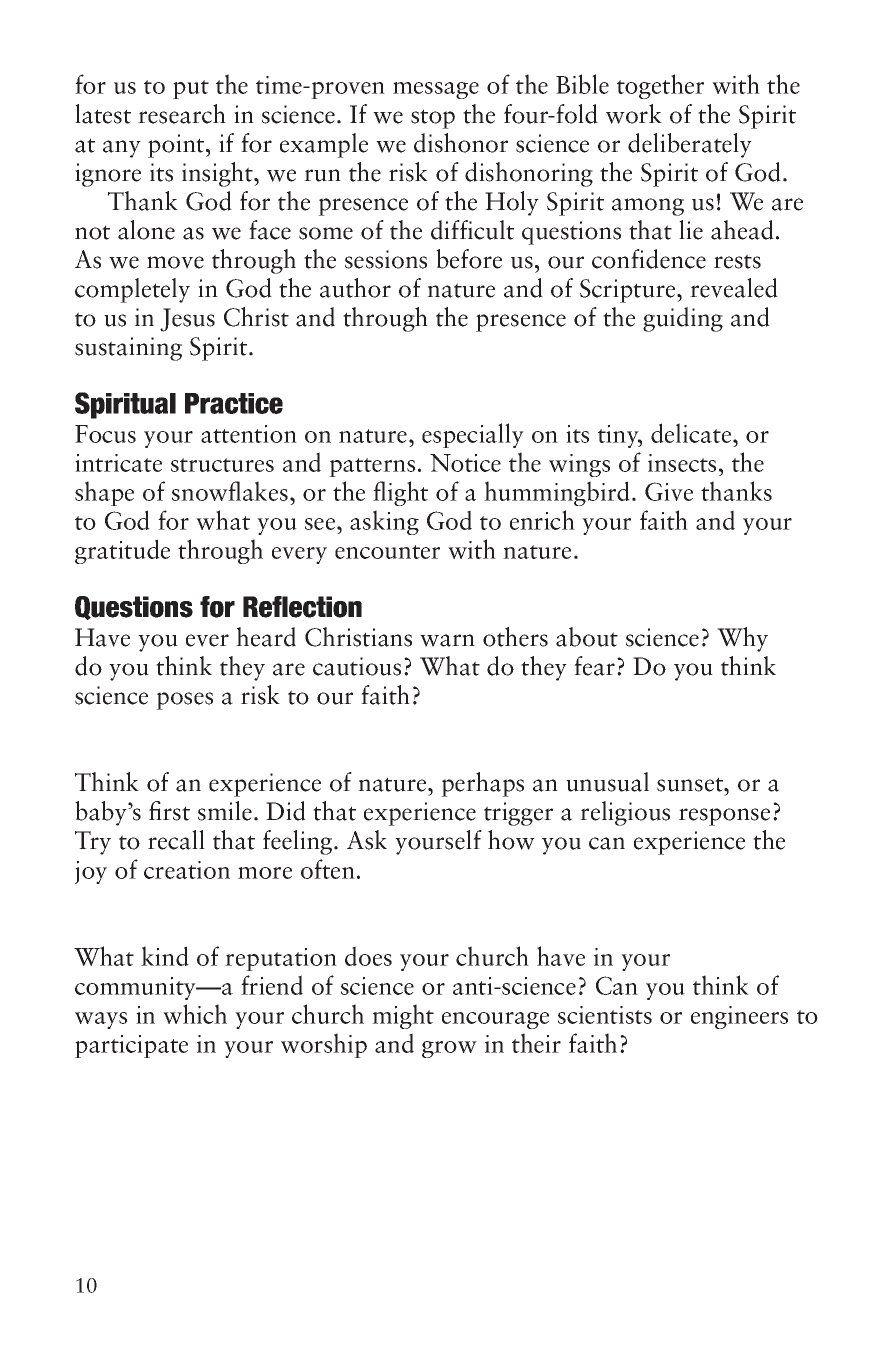  Describe the element at coordinates (433, 119) in the screenshot. I see `stop` at that location.
